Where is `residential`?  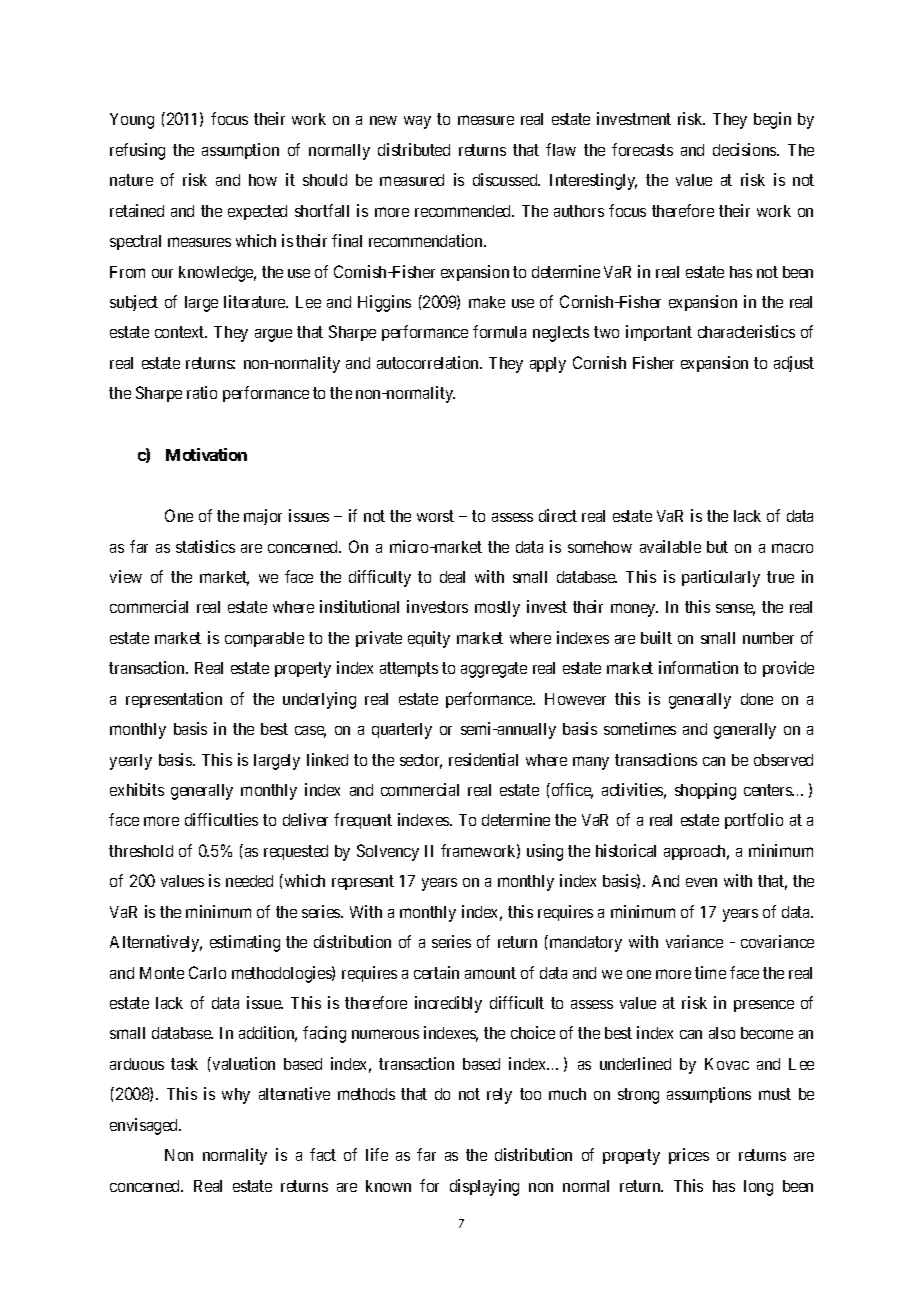 residential is located at coordinates (483, 759).
